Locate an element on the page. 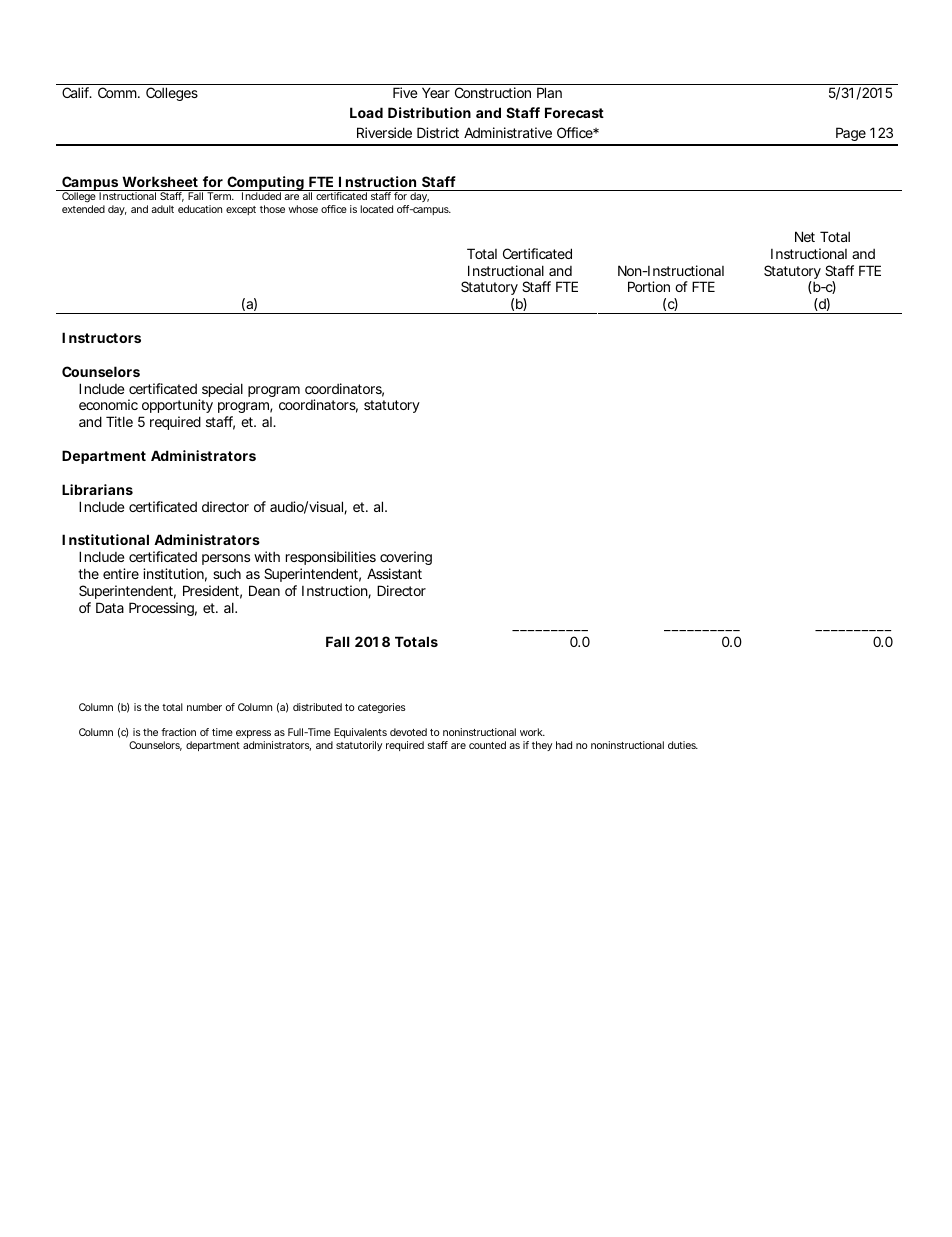  Calif is located at coordinates (77, 92).
